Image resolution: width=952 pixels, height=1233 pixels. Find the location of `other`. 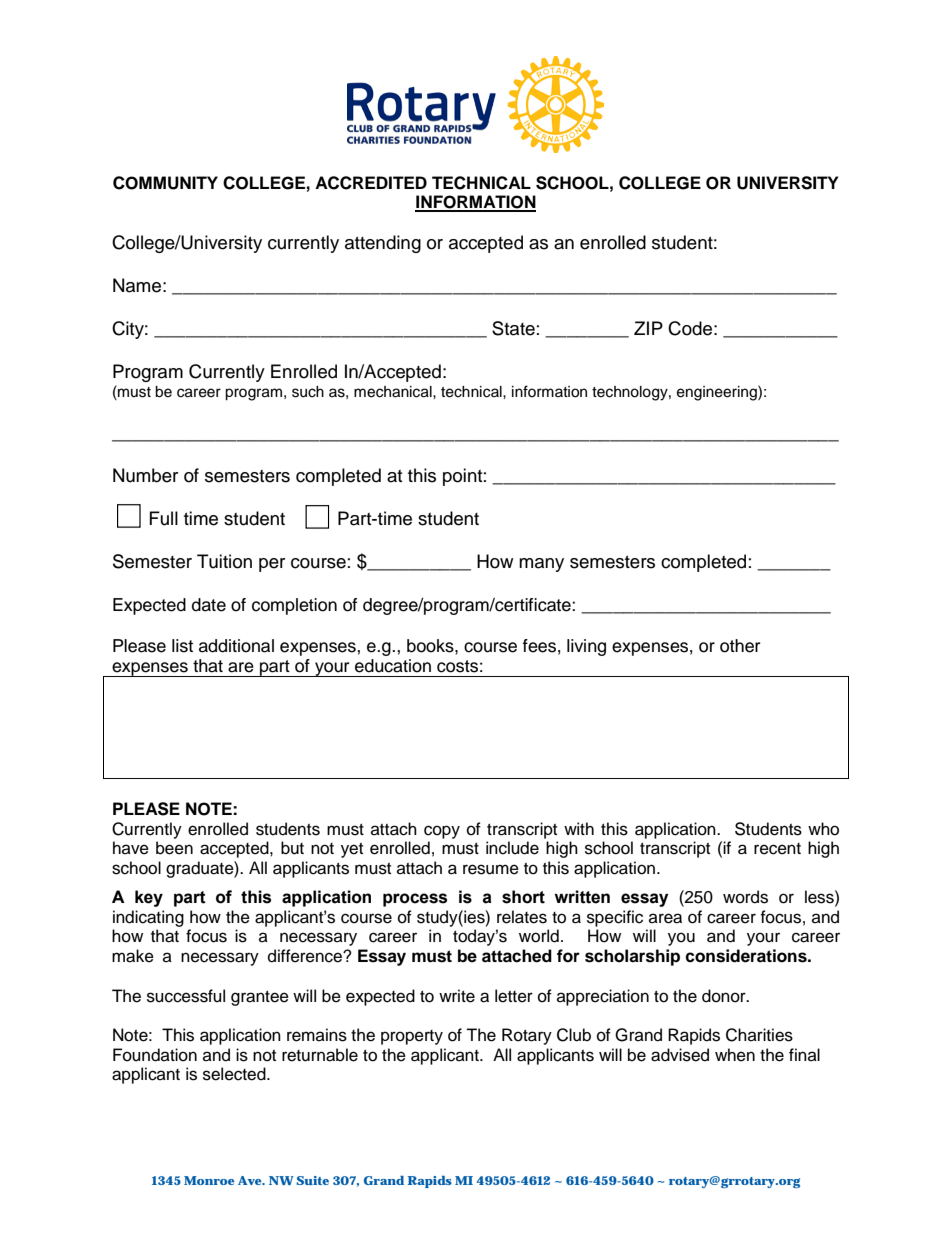

other is located at coordinates (740, 646).
